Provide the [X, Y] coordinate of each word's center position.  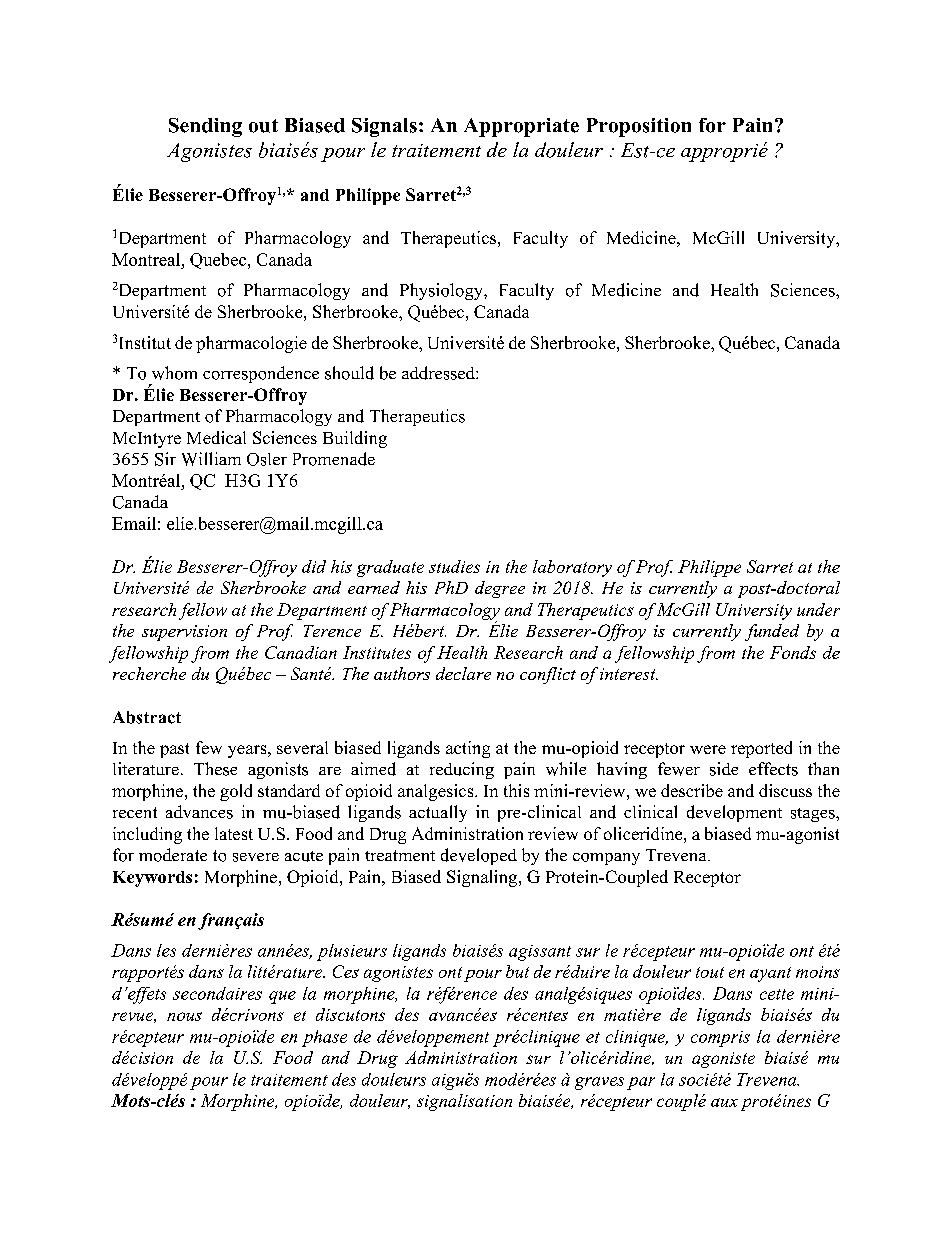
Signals [384, 127]
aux [724, 1102]
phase [324, 1038]
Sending [205, 127]
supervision [184, 633]
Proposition [639, 127]
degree [500, 589]
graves [599, 1083]
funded [772, 632]
